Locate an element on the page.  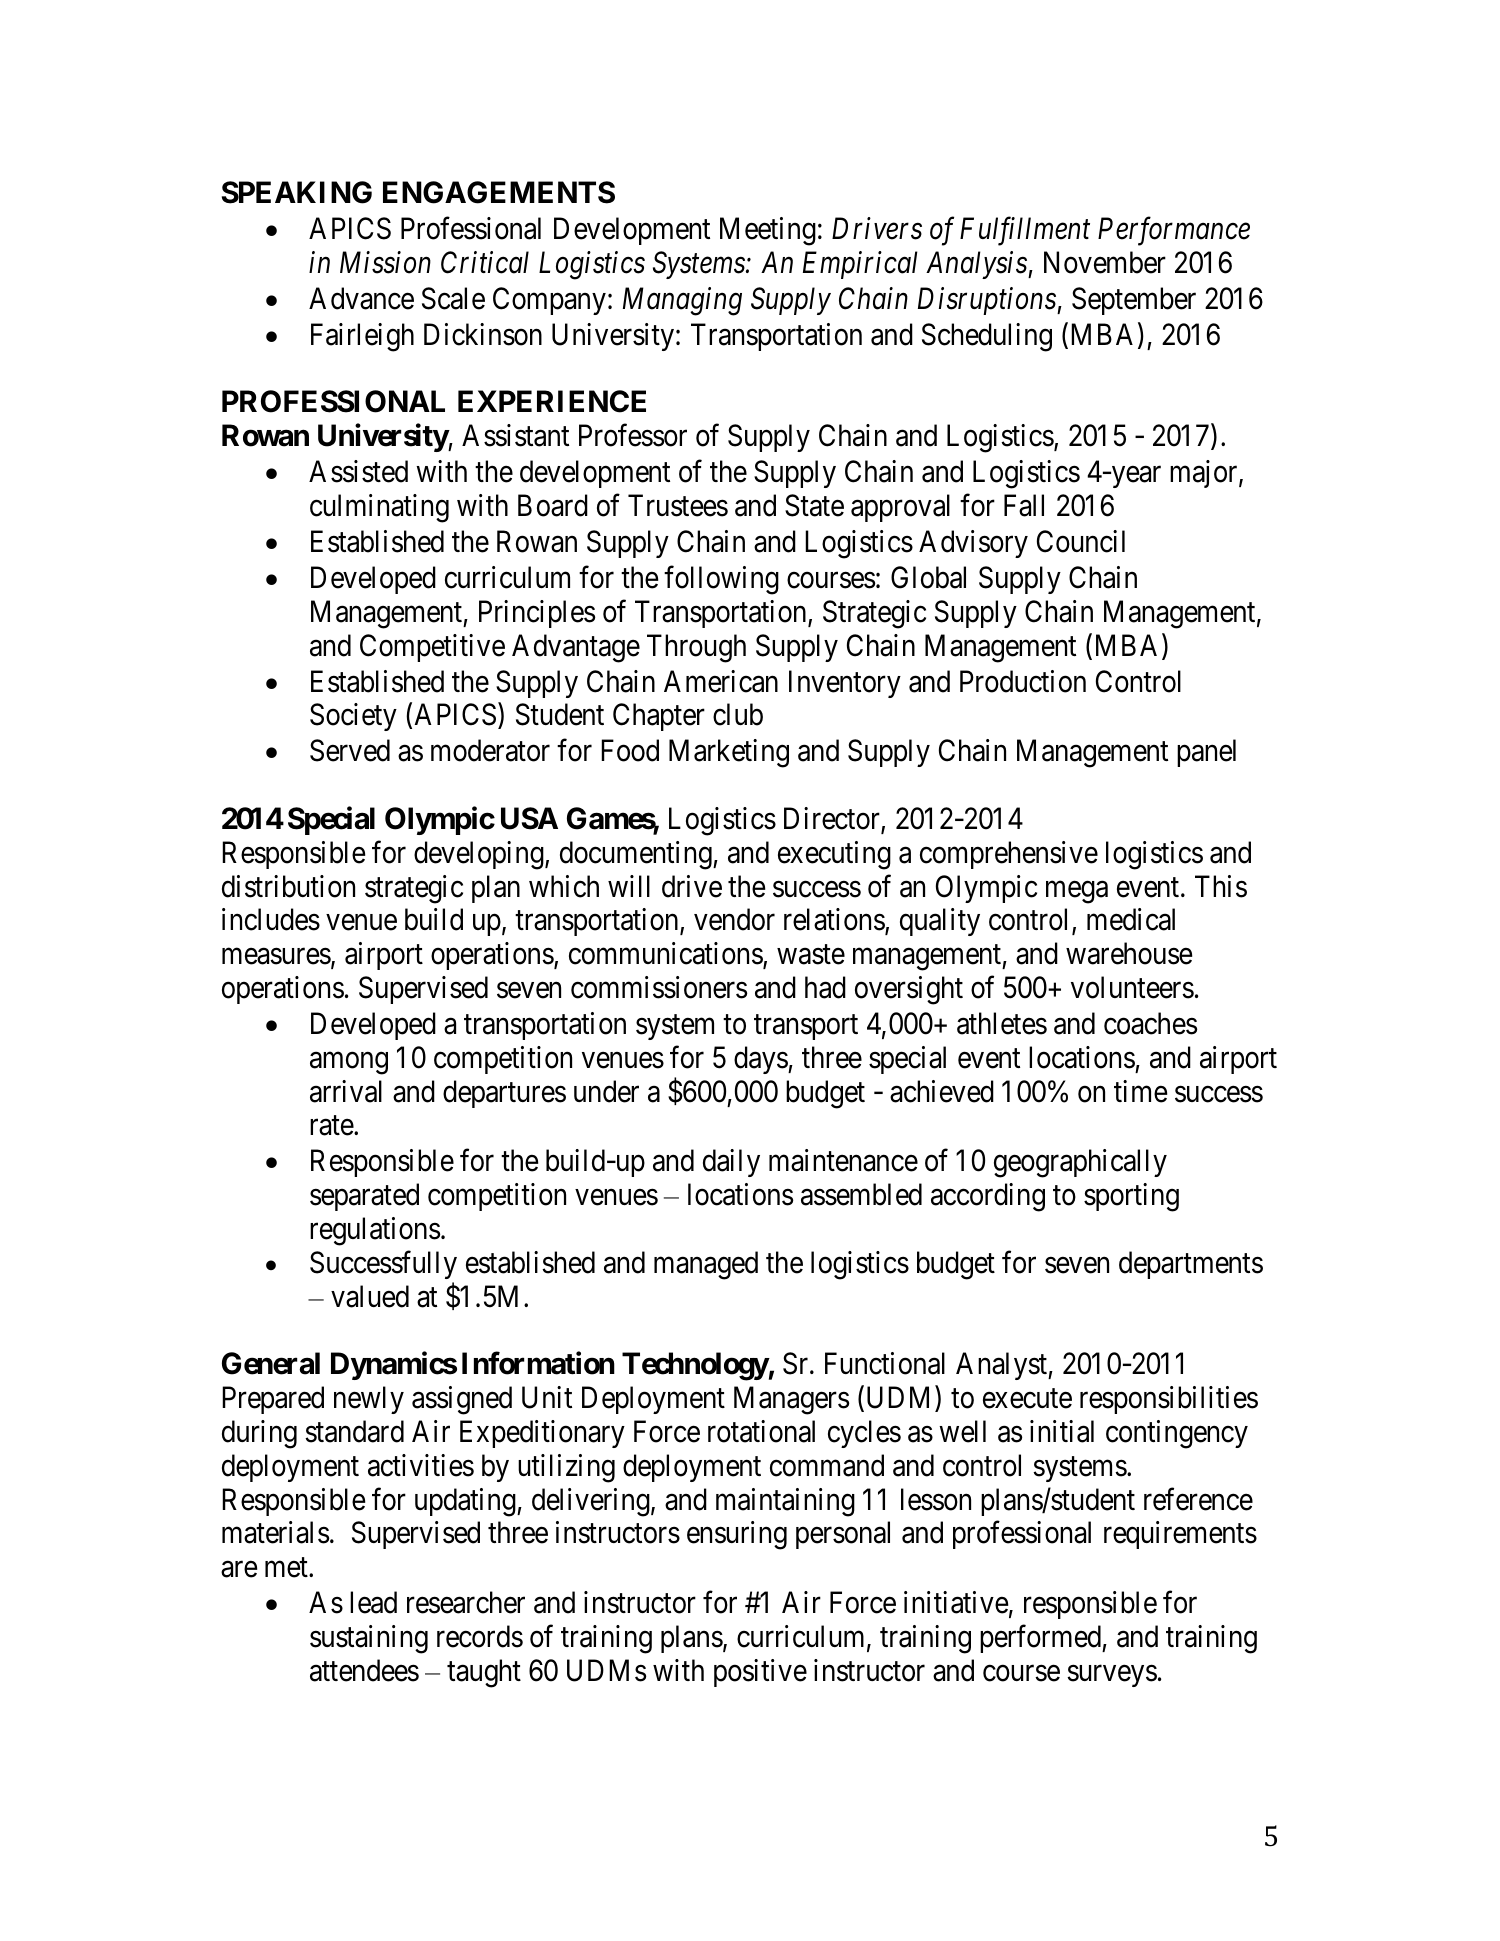
Production is located at coordinates (1023, 681).
